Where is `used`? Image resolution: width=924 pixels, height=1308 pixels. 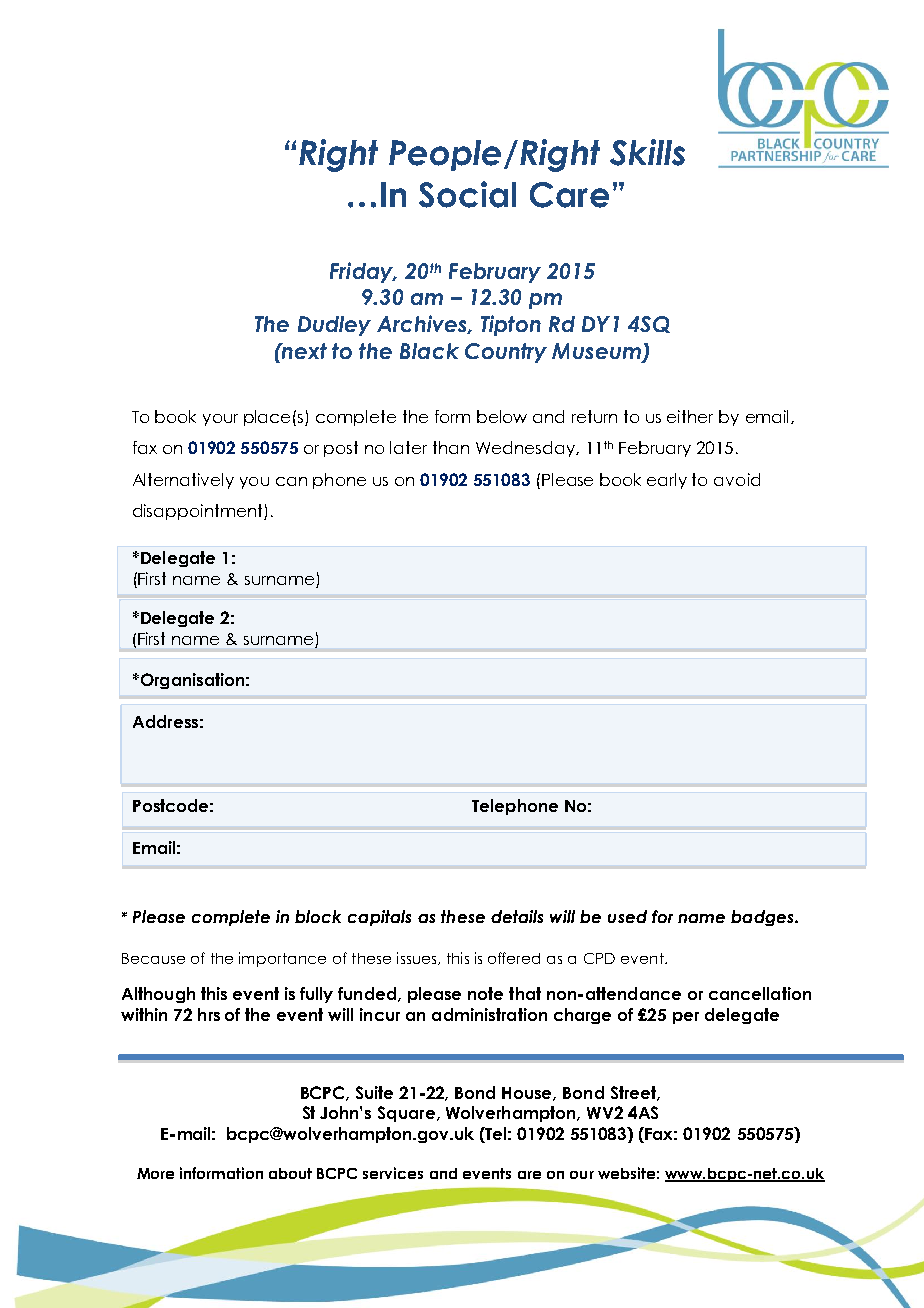 used is located at coordinates (627, 916).
